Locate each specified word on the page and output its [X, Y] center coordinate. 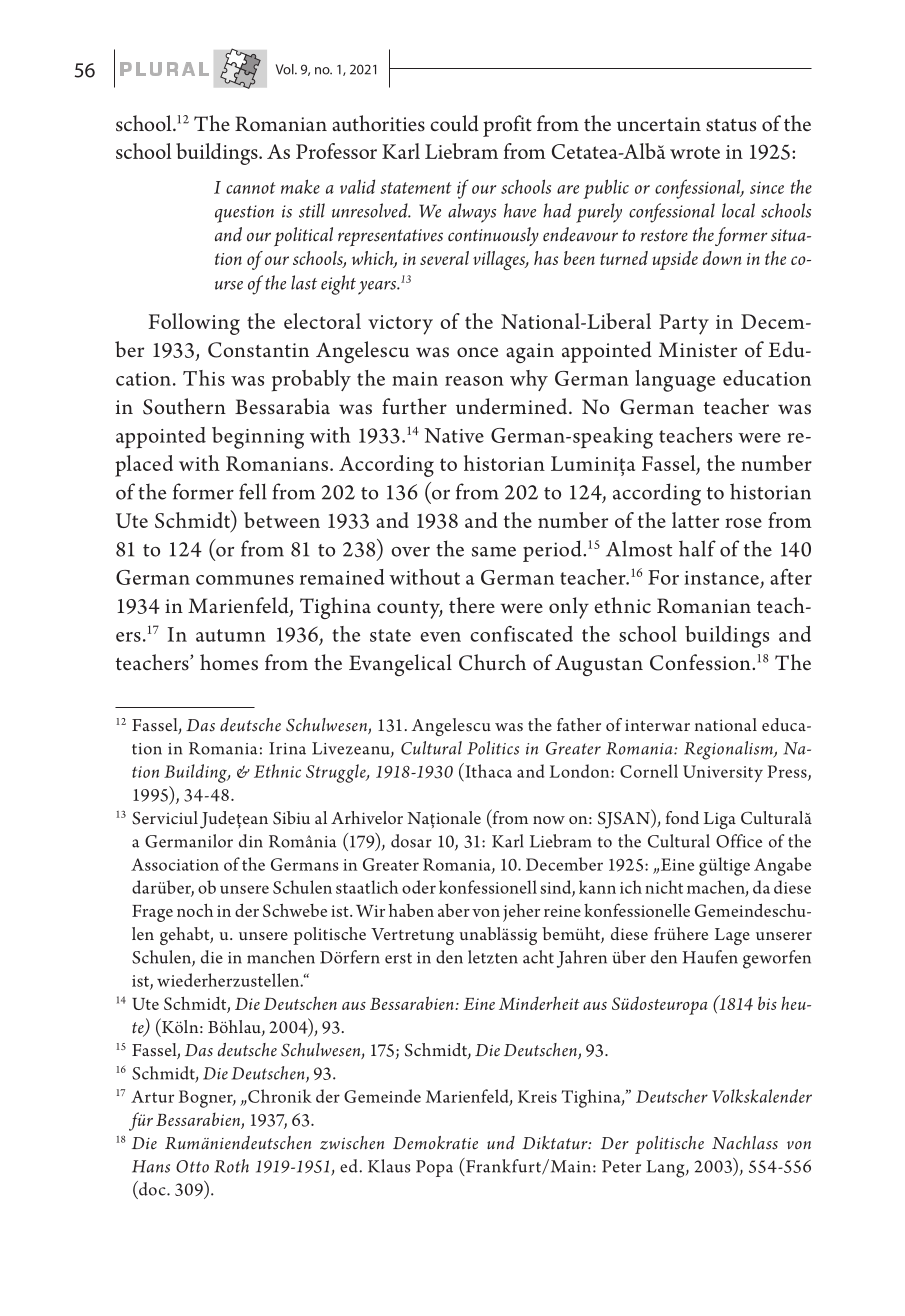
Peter [621, 1166]
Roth [231, 1166]
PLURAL [164, 69]
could [454, 123]
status [731, 125]
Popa [434, 1168]
